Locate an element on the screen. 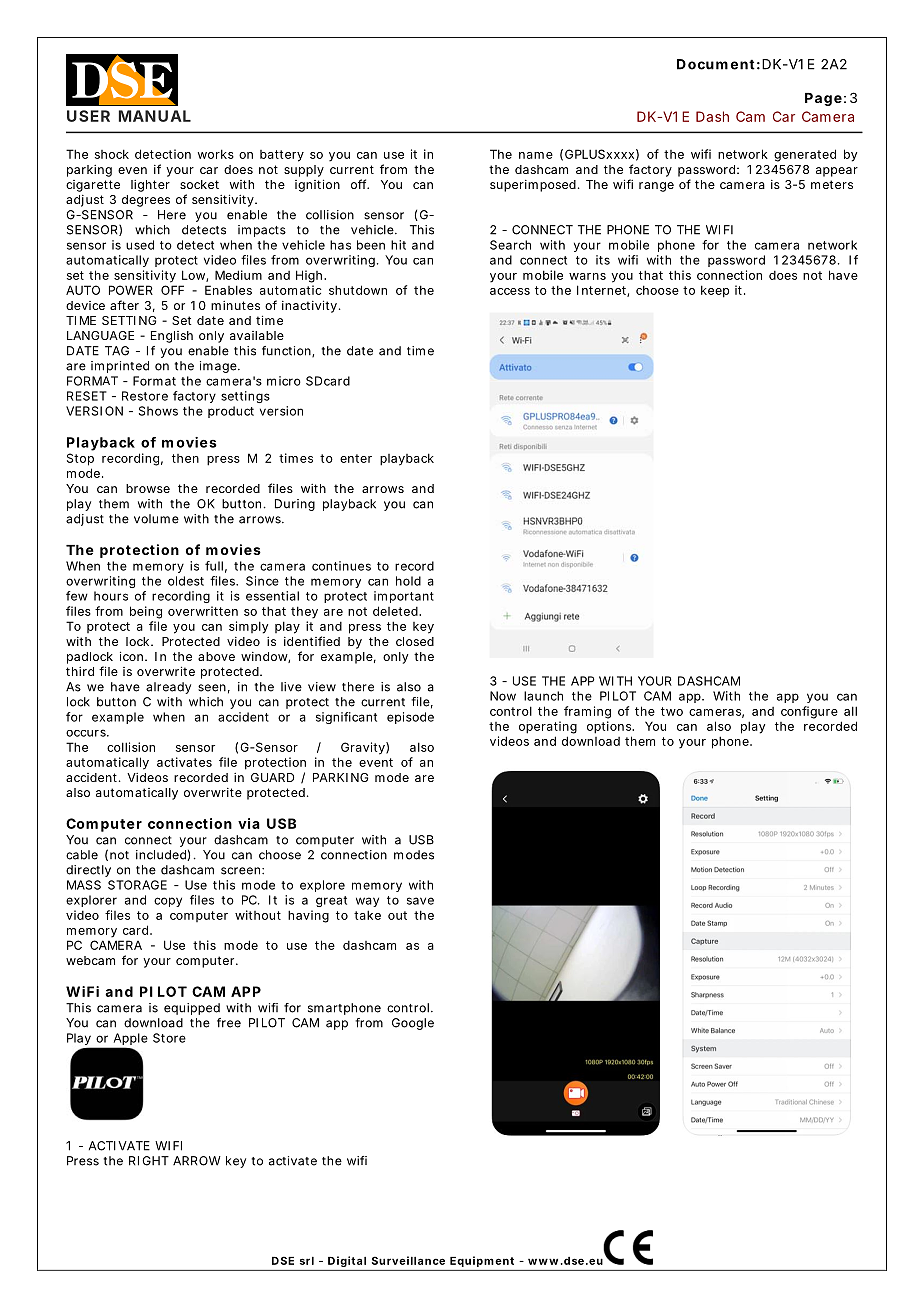 This screenshot has width=924, height=1308. Equipment is located at coordinates (482, 1261).
